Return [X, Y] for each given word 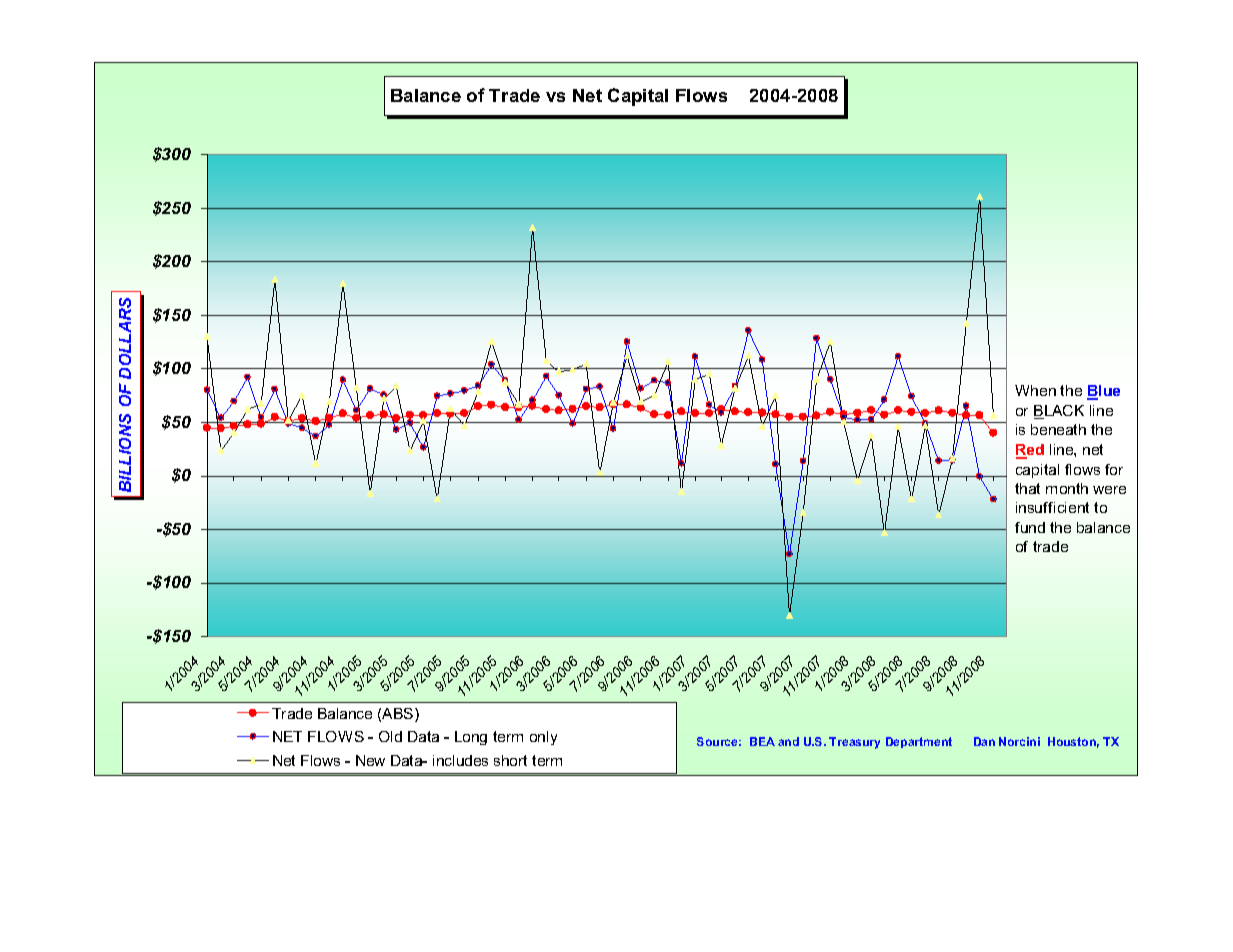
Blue [1103, 392]
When [1035, 390]
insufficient [1052, 507]
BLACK [1059, 412]
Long [471, 738]
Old [390, 736]
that [1027, 488]
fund [1030, 527]
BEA [762, 741]
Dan [984, 741]
